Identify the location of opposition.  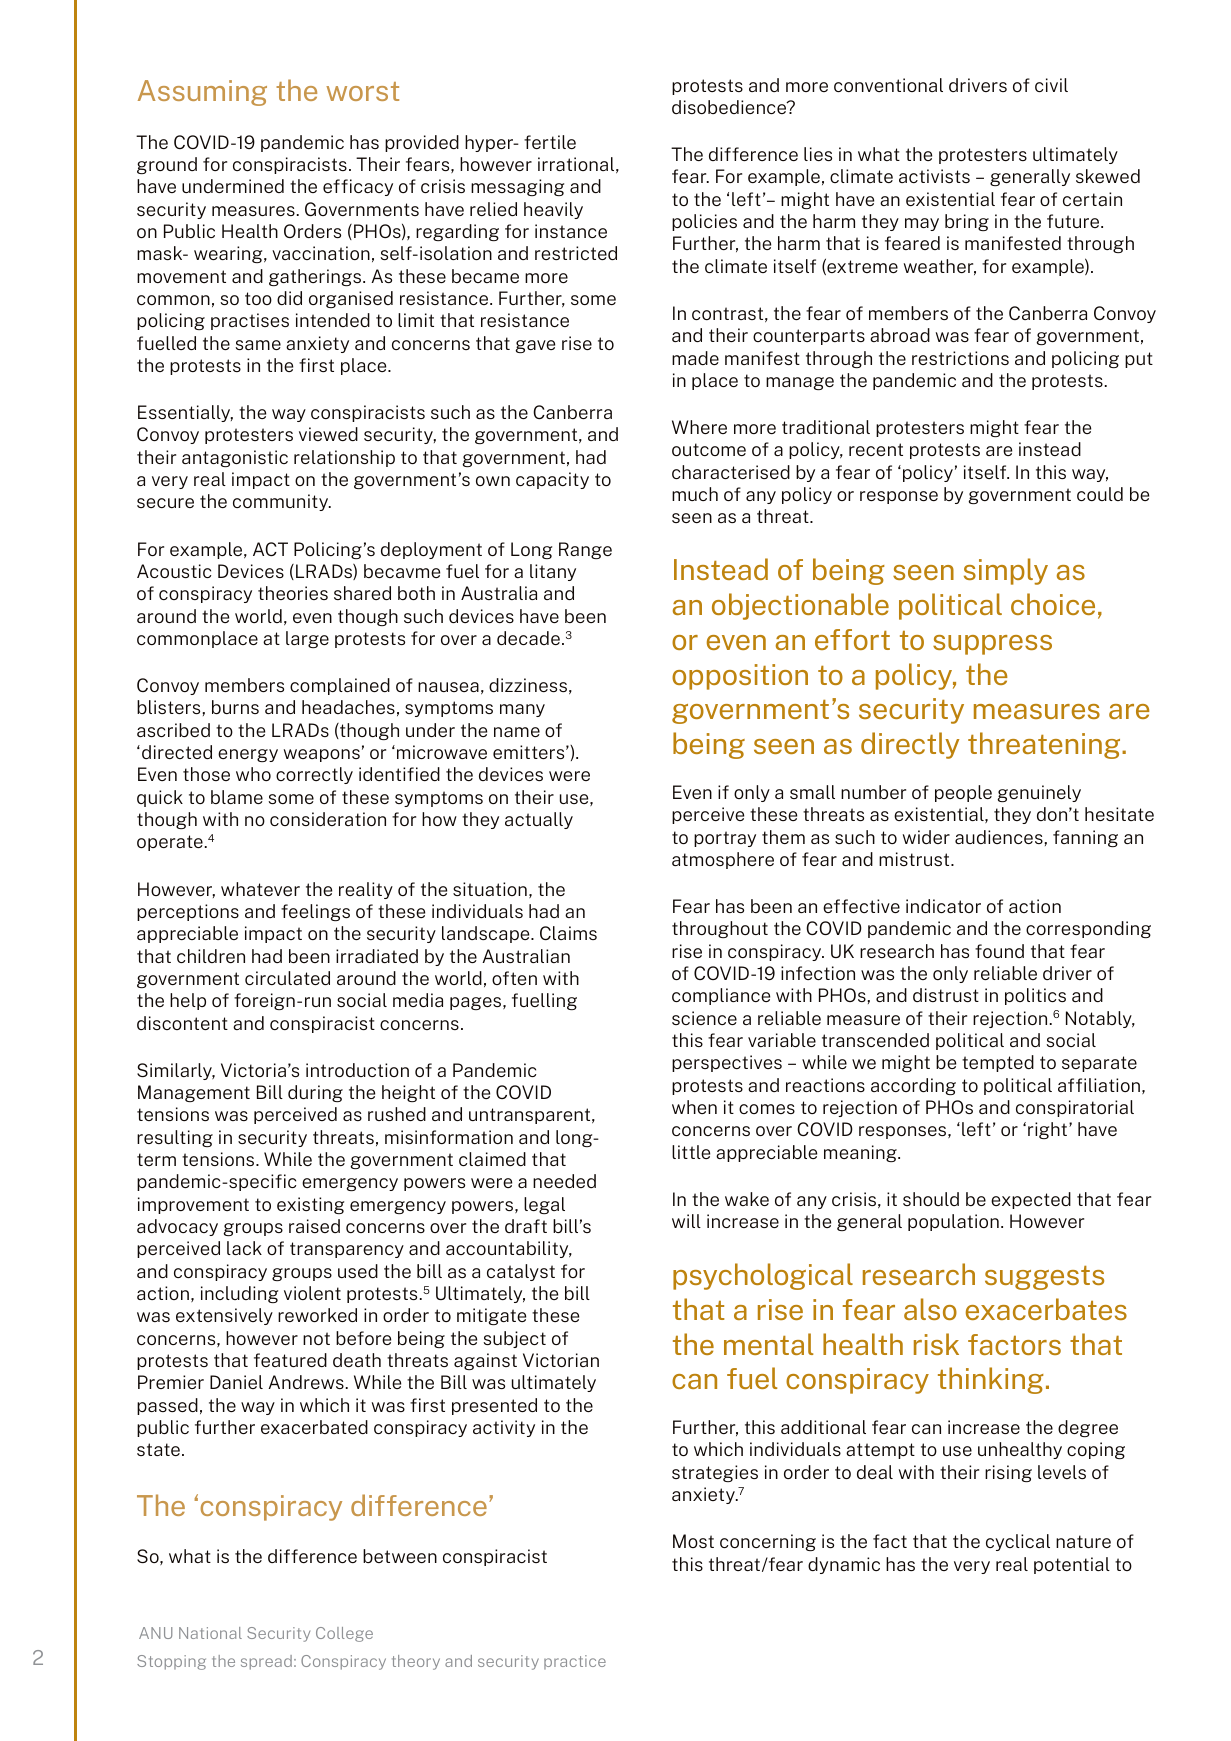
(740, 677).
